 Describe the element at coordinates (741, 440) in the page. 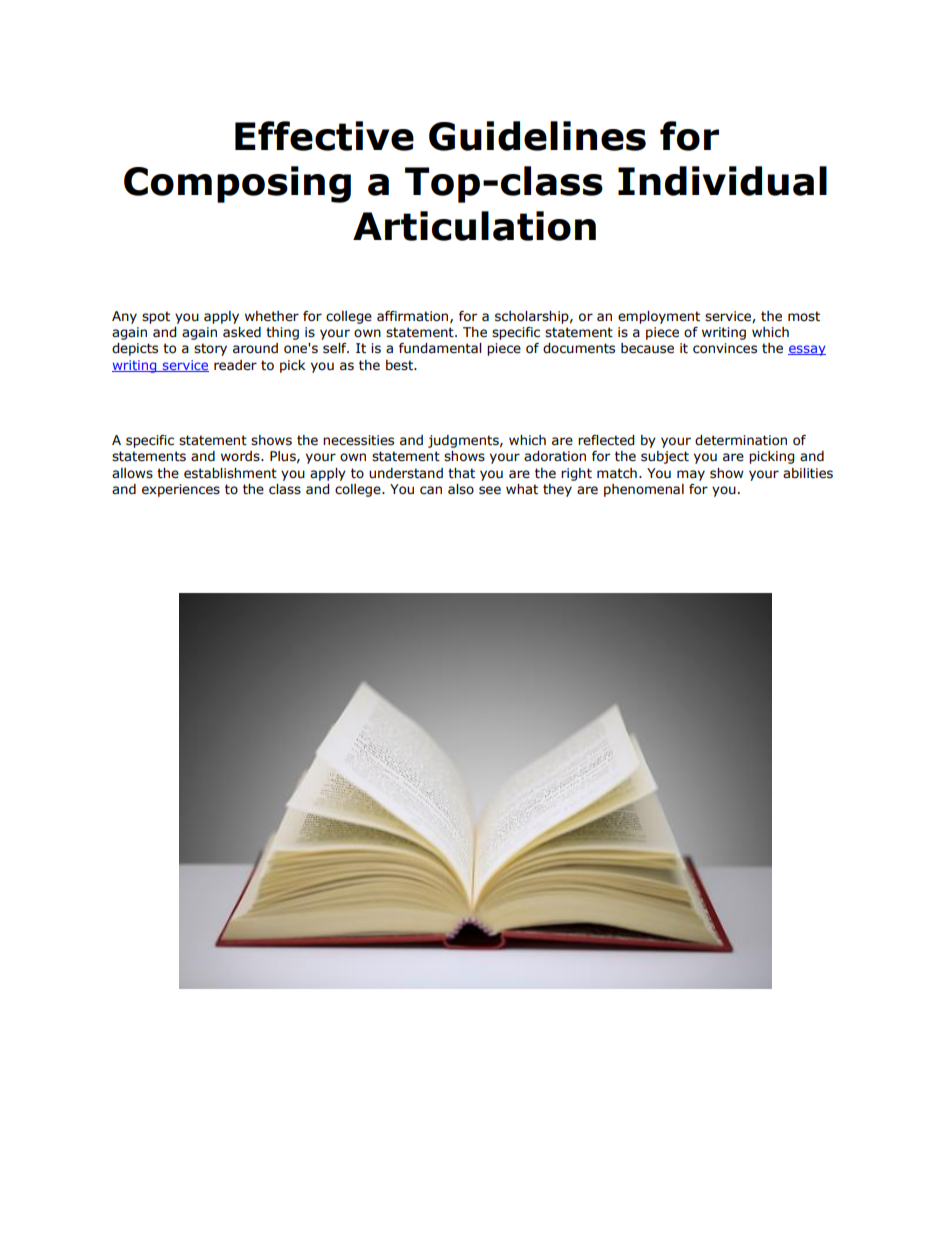

I see `determination` at that location.
